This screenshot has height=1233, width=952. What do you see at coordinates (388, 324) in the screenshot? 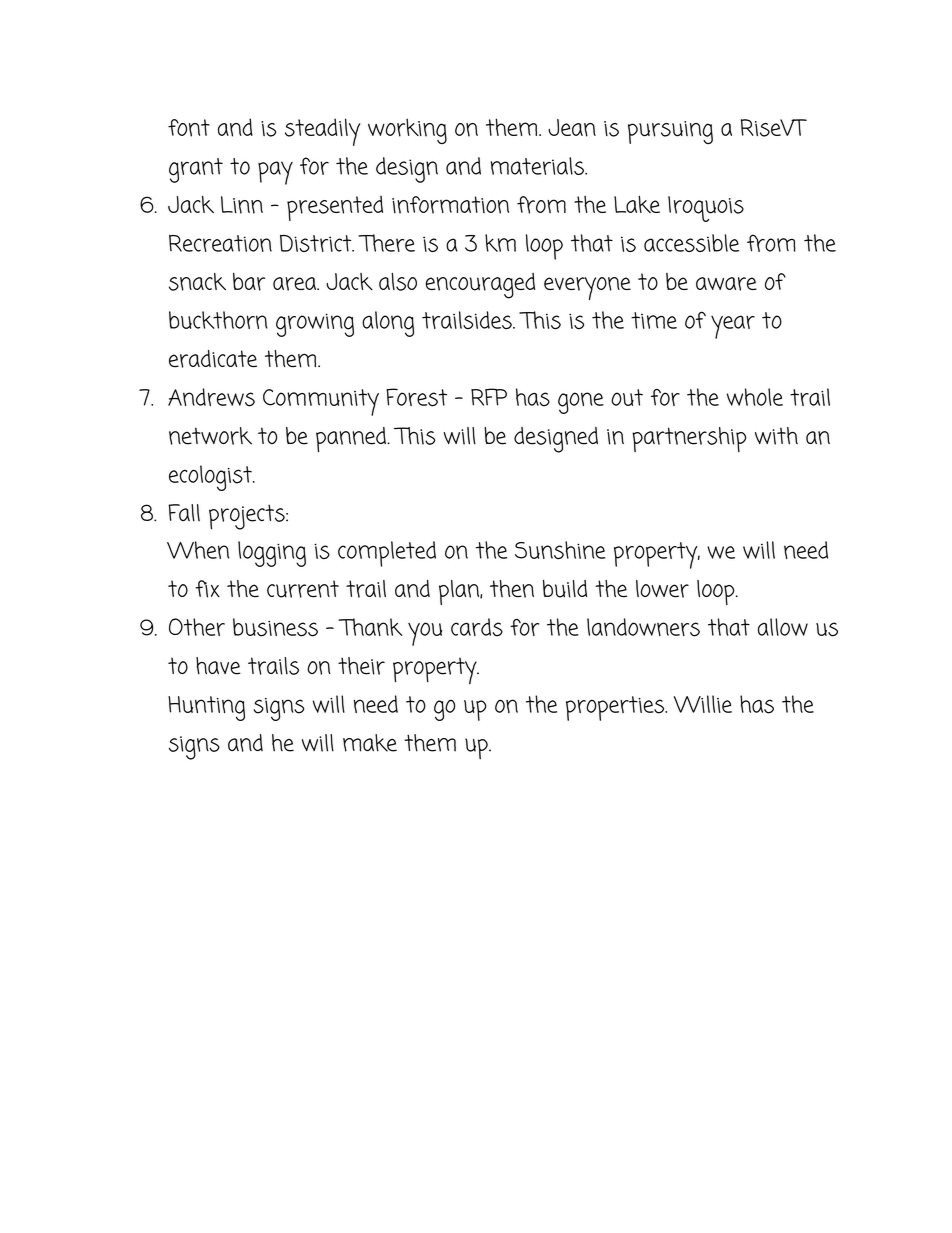
I see `along` at bounding box center [388, 324].
